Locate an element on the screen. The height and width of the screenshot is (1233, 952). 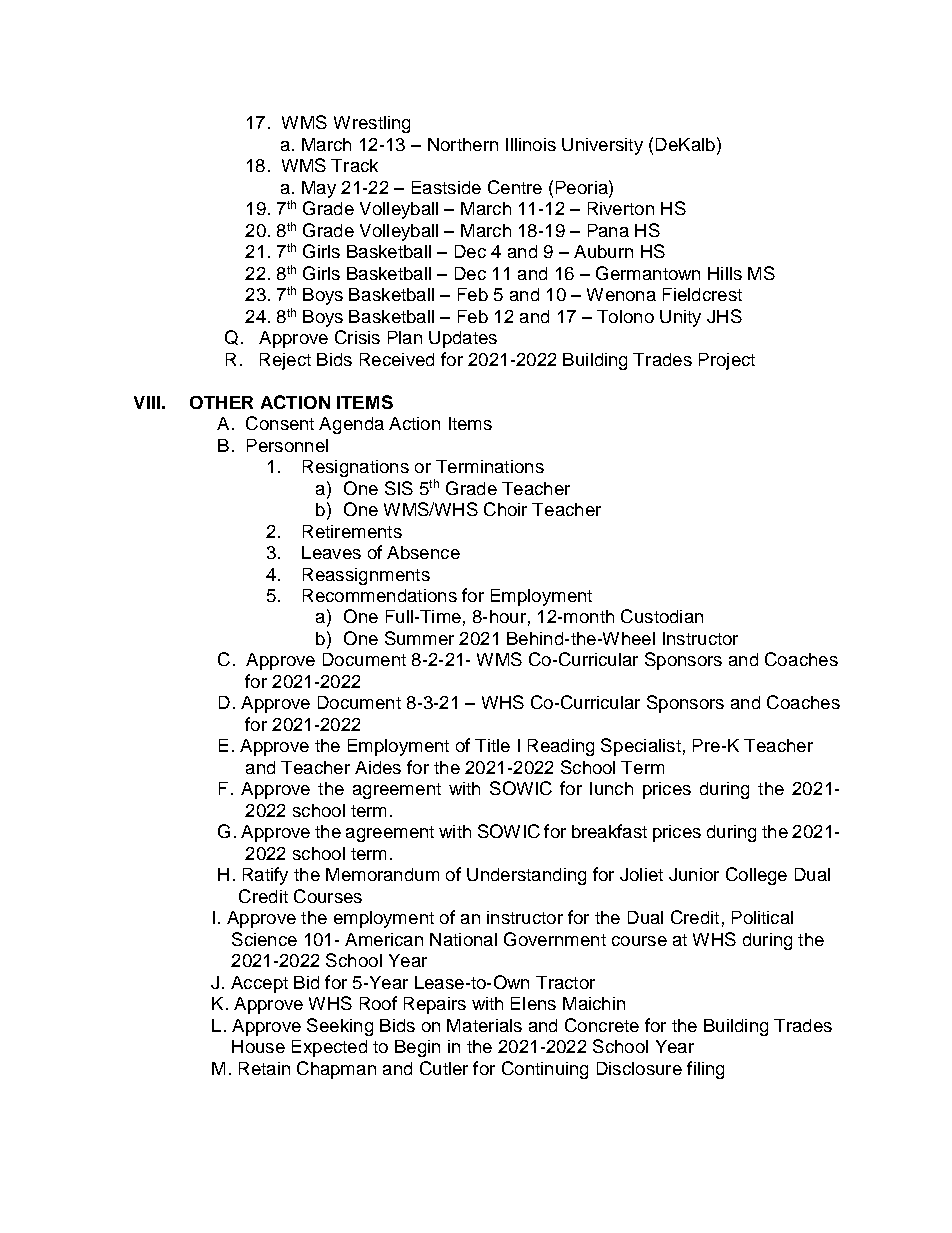
Title is located at coordinates (492, 745).
